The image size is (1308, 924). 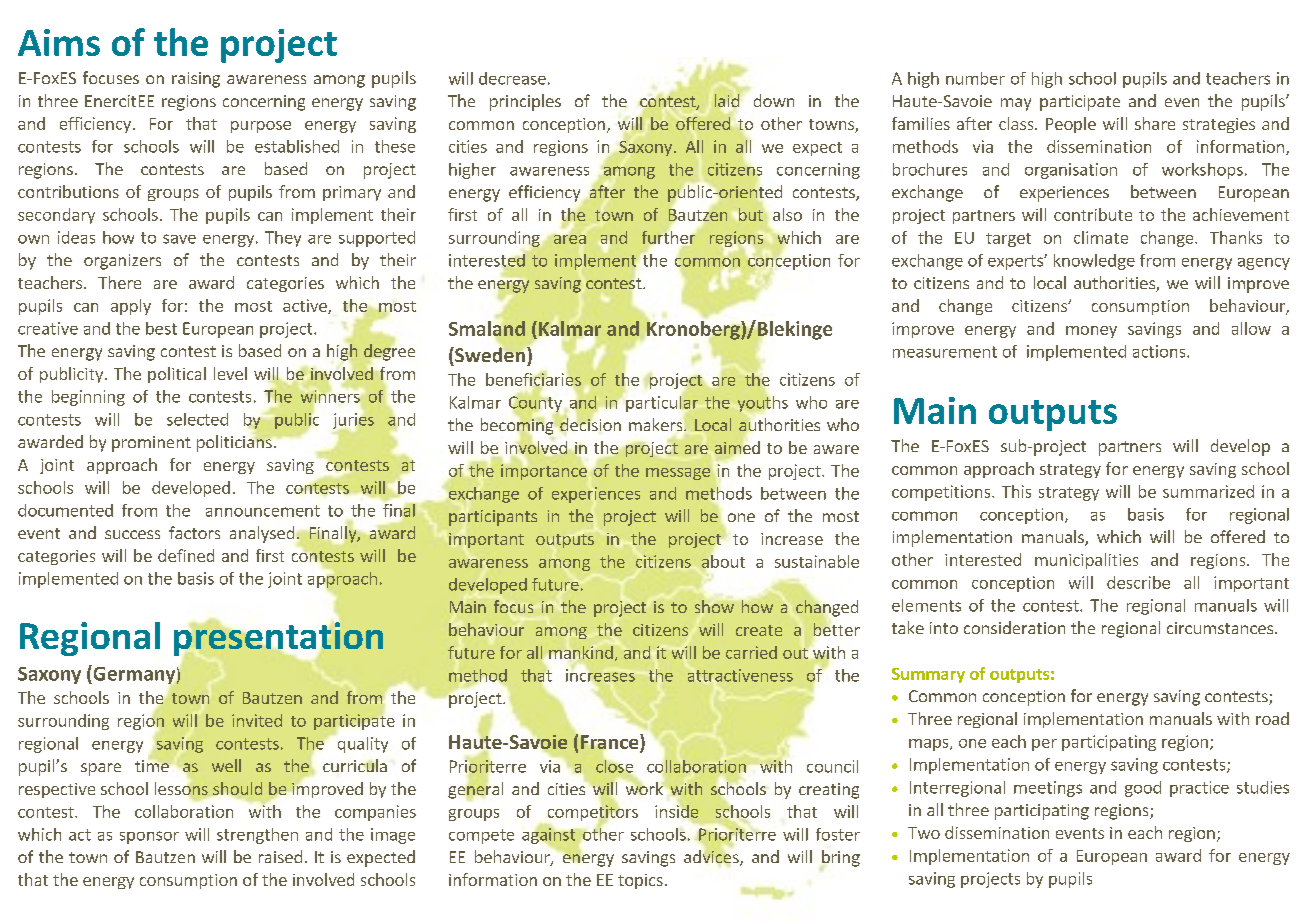 What do you see at coordinates (975, 78) in the screenshot?
I see `number` at bounding box center [975, 78].
